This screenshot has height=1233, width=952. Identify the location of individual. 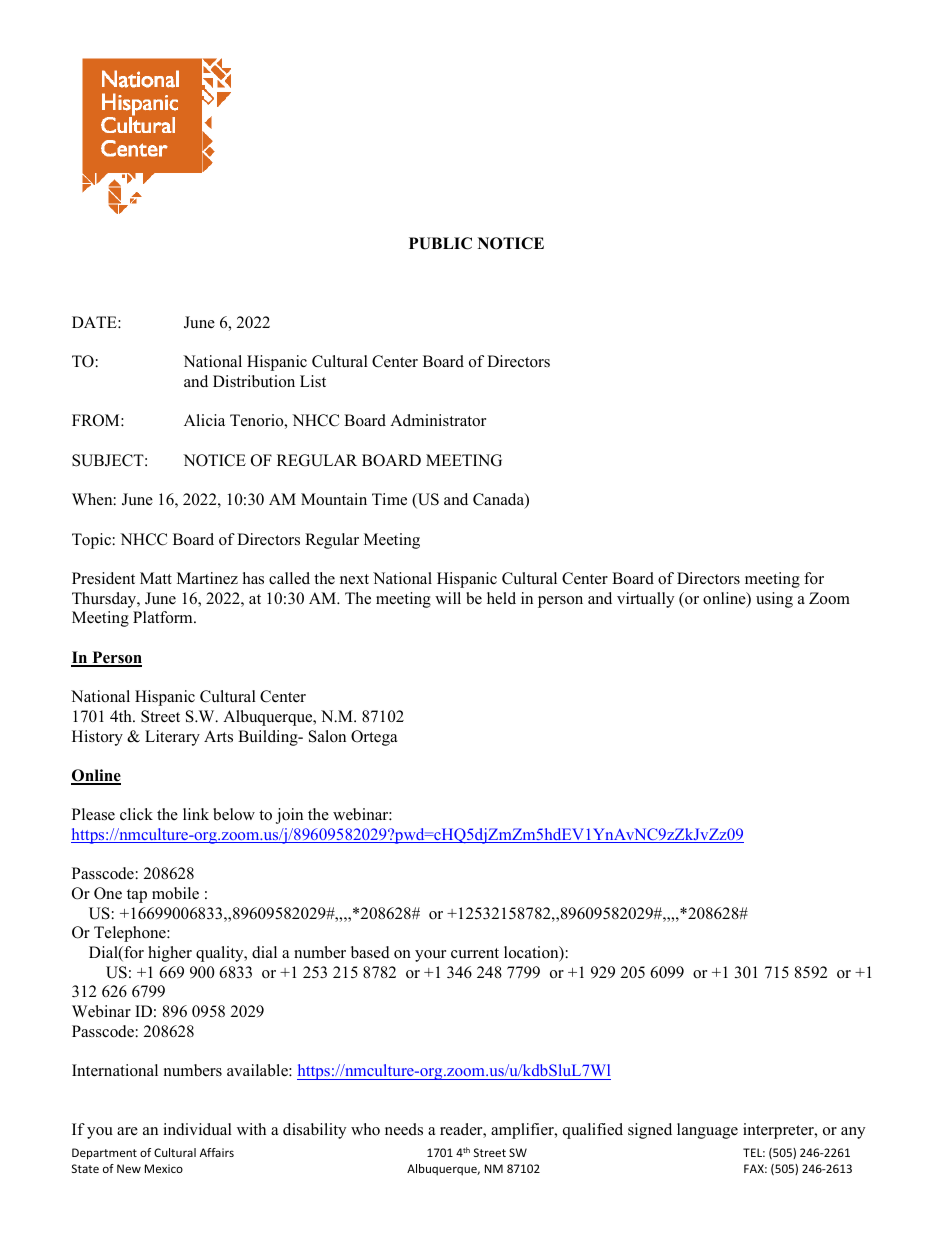
(197, 1129).
